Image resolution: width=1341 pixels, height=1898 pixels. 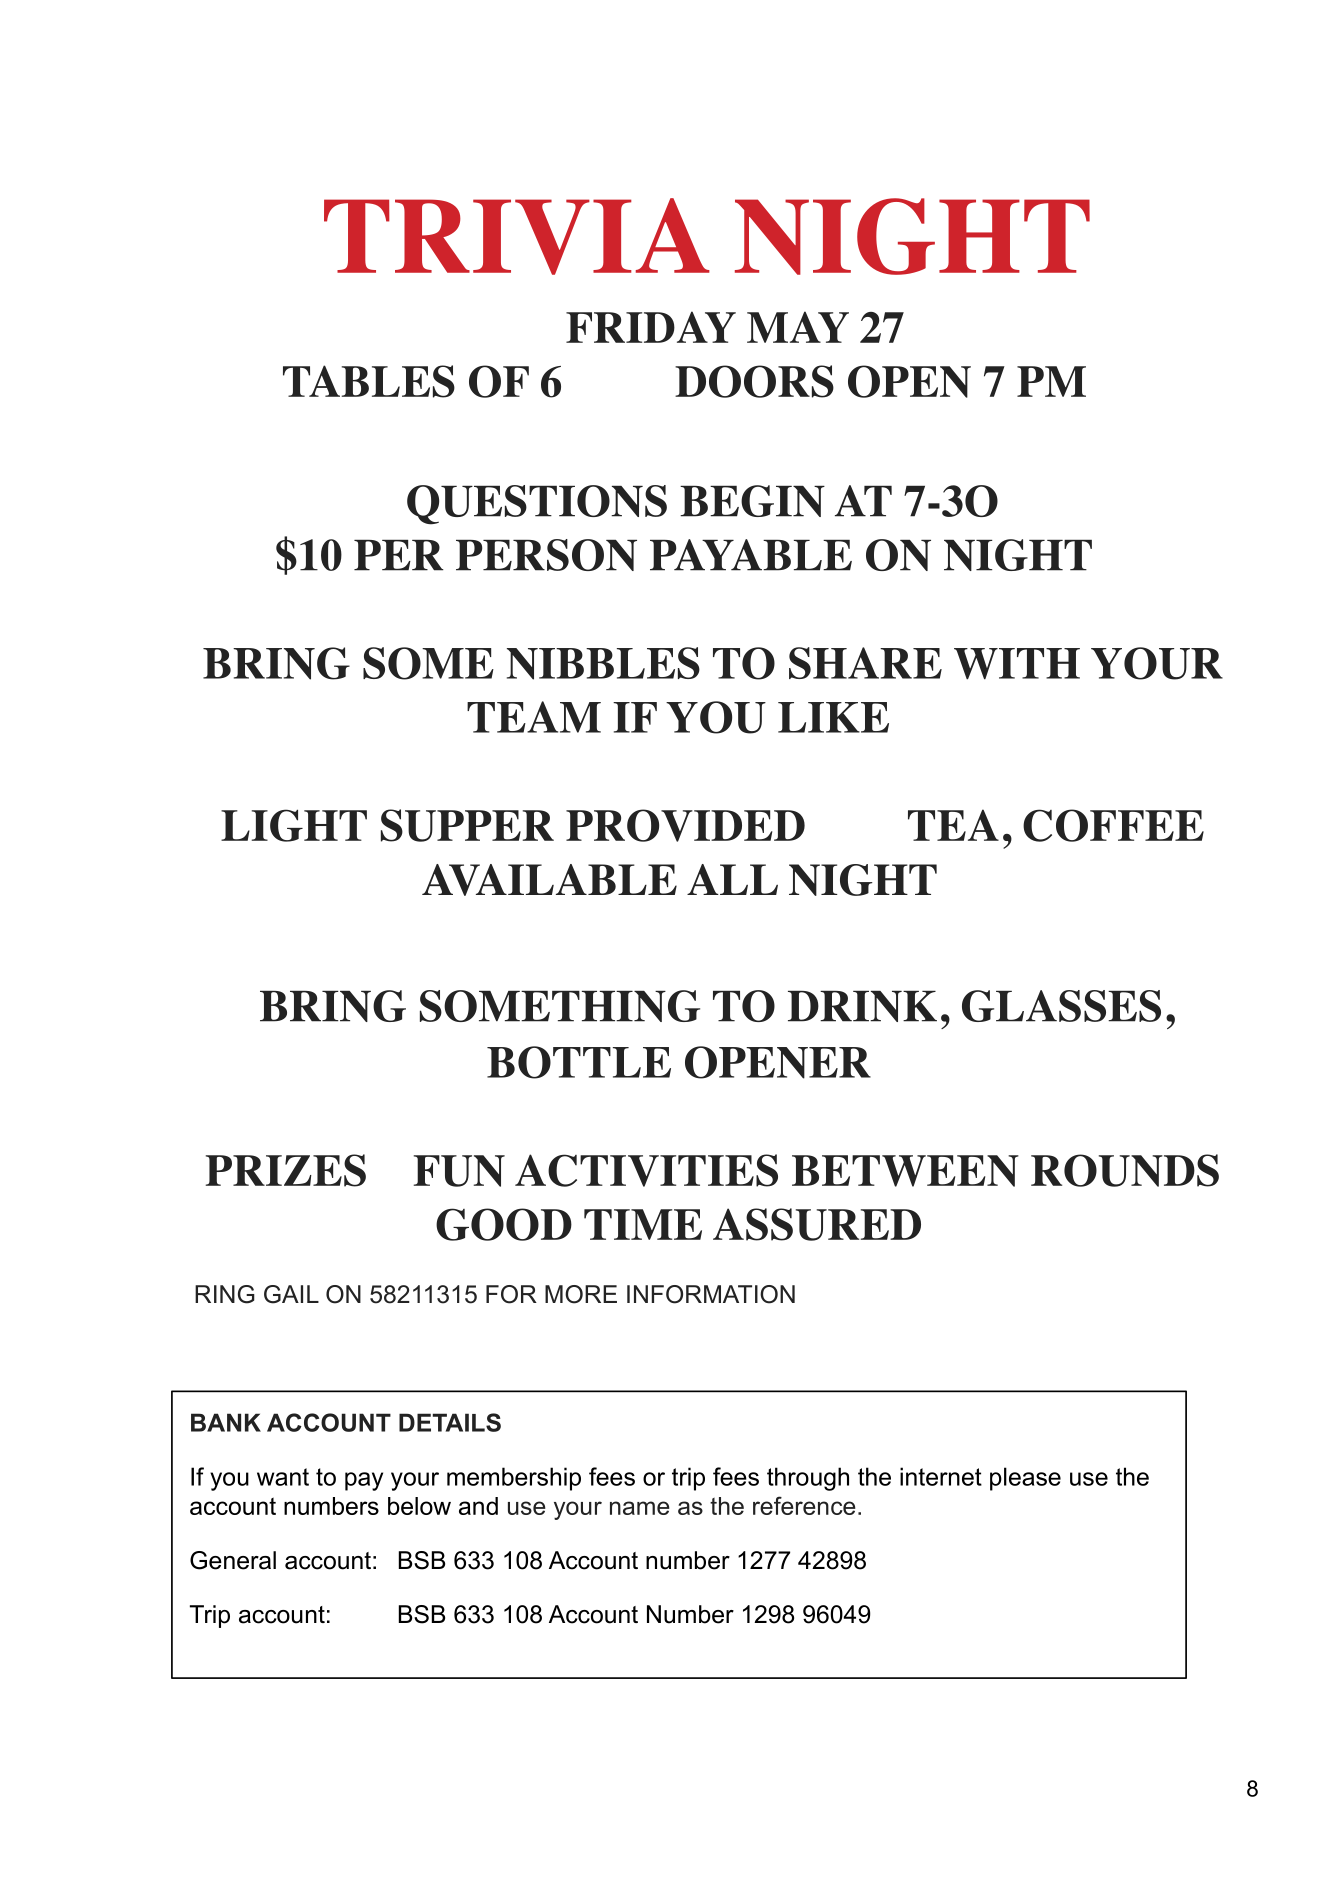 I want to click on please, so click(x=1025, y=1479).
